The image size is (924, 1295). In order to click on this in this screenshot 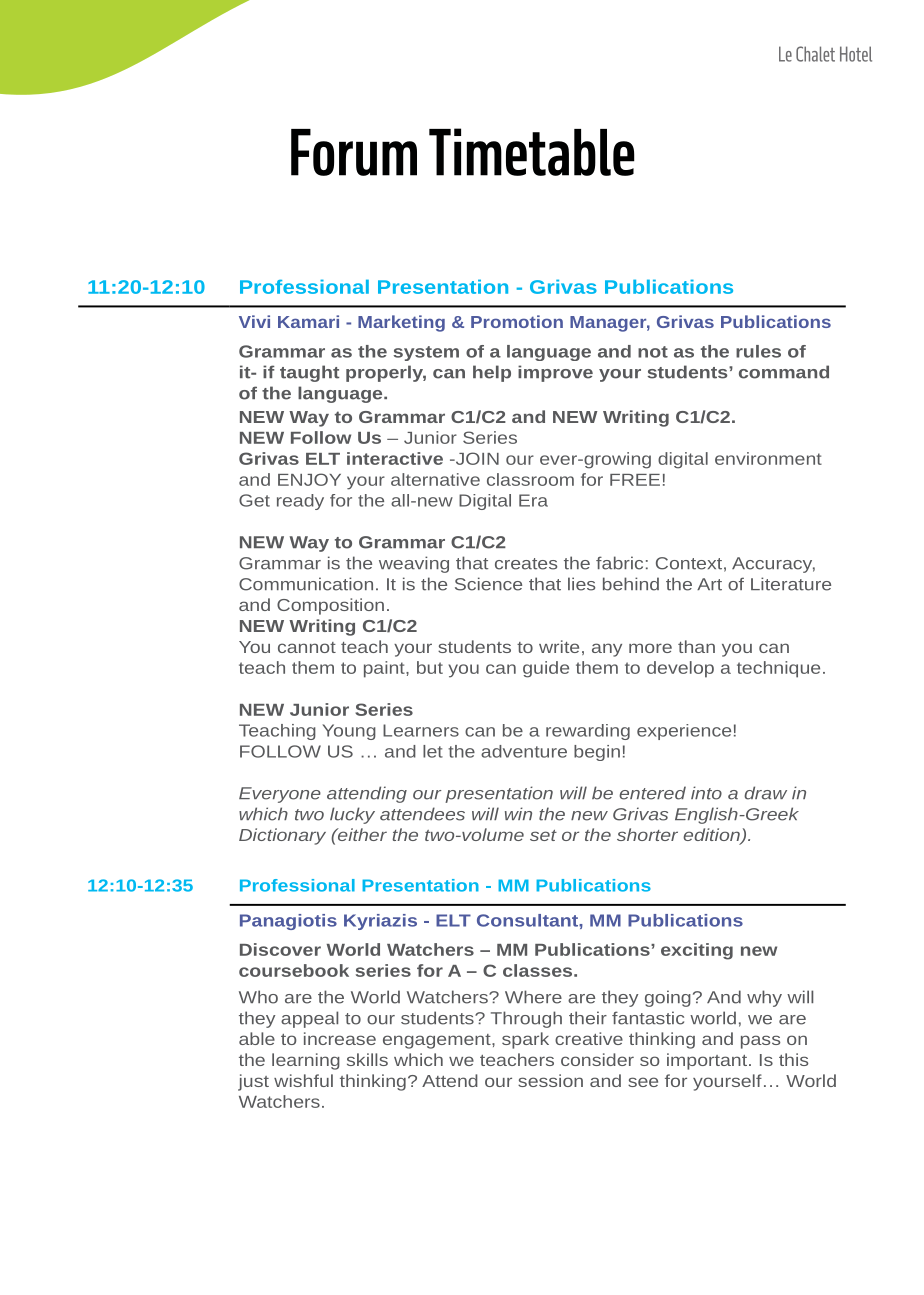, I will do `click(793, 1059)`.
